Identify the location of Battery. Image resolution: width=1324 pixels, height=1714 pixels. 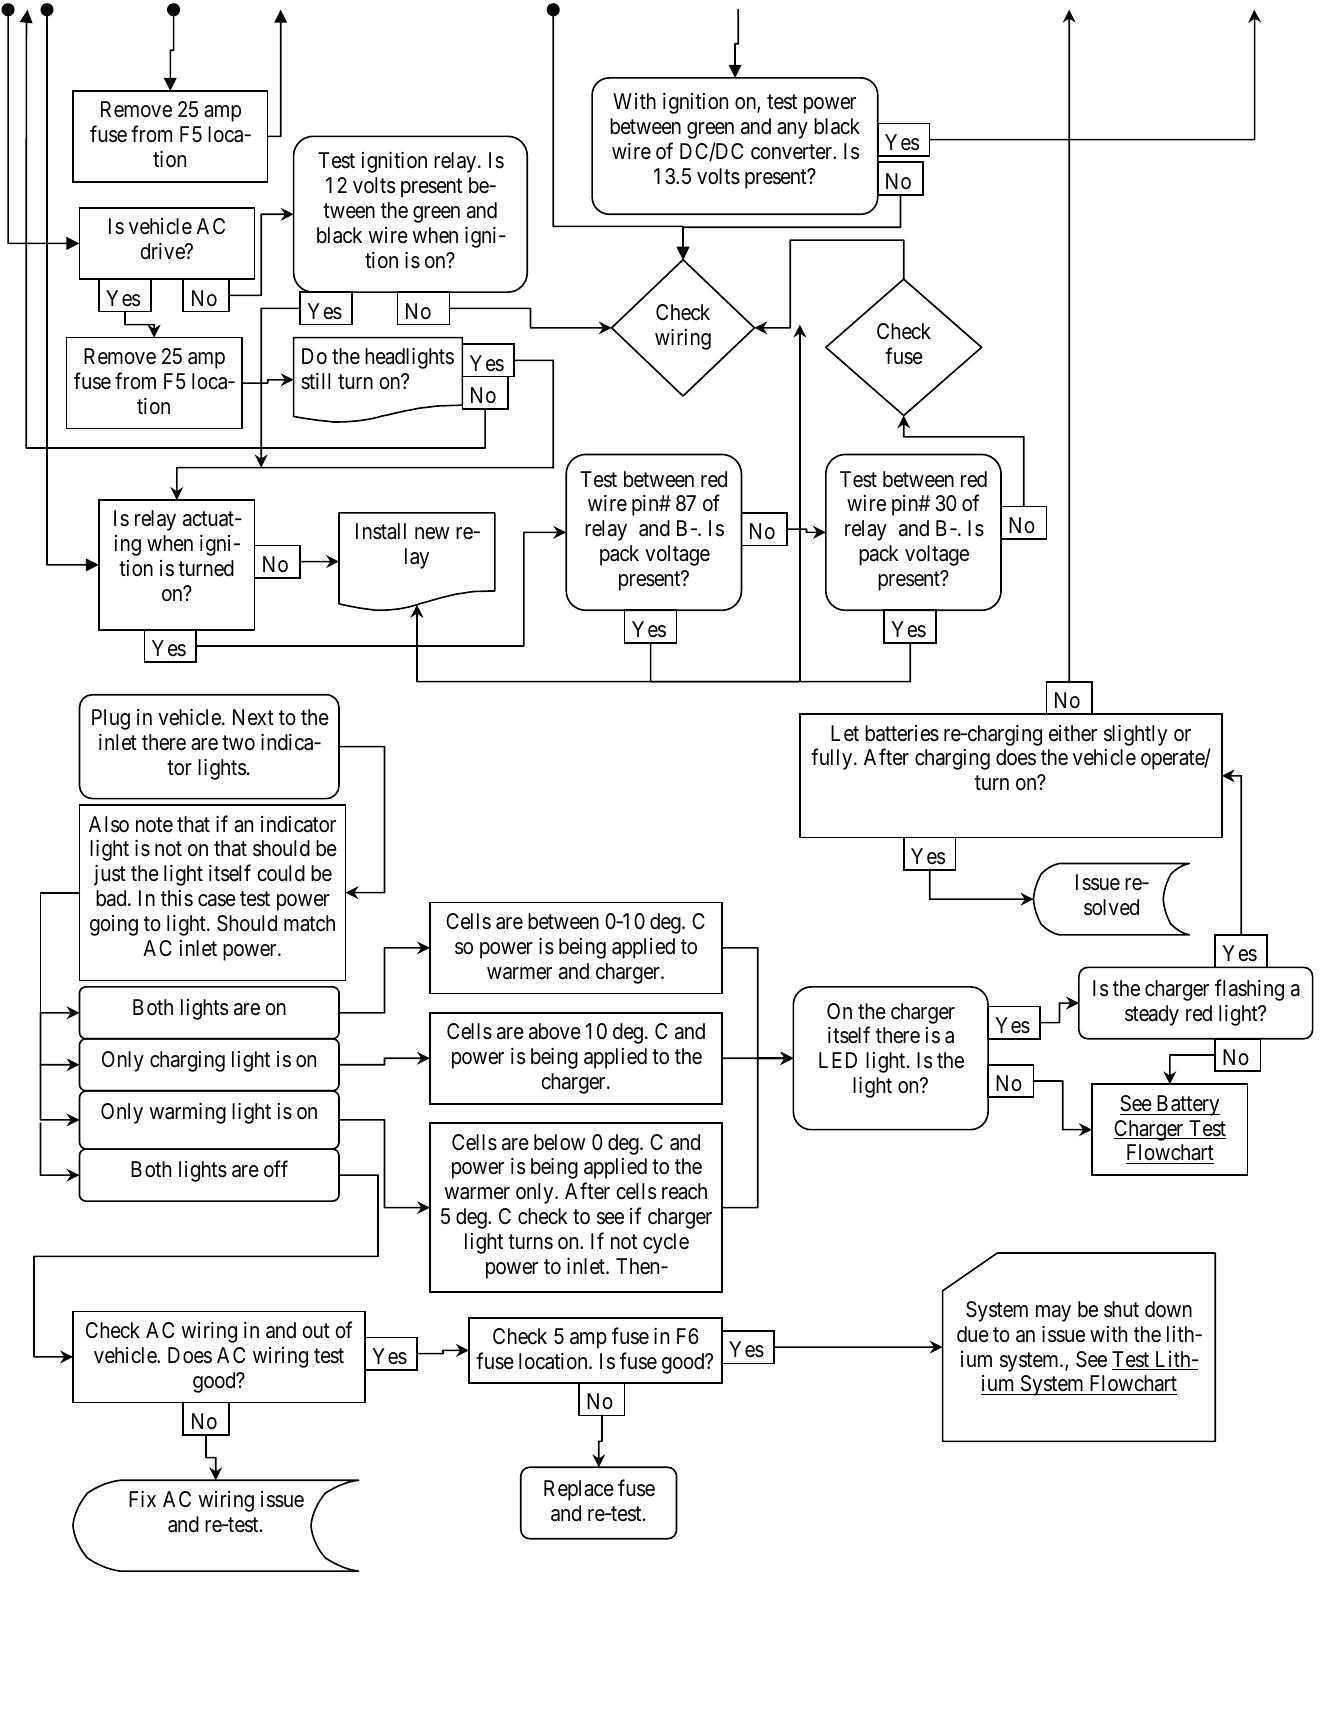
(1187, 1105).
